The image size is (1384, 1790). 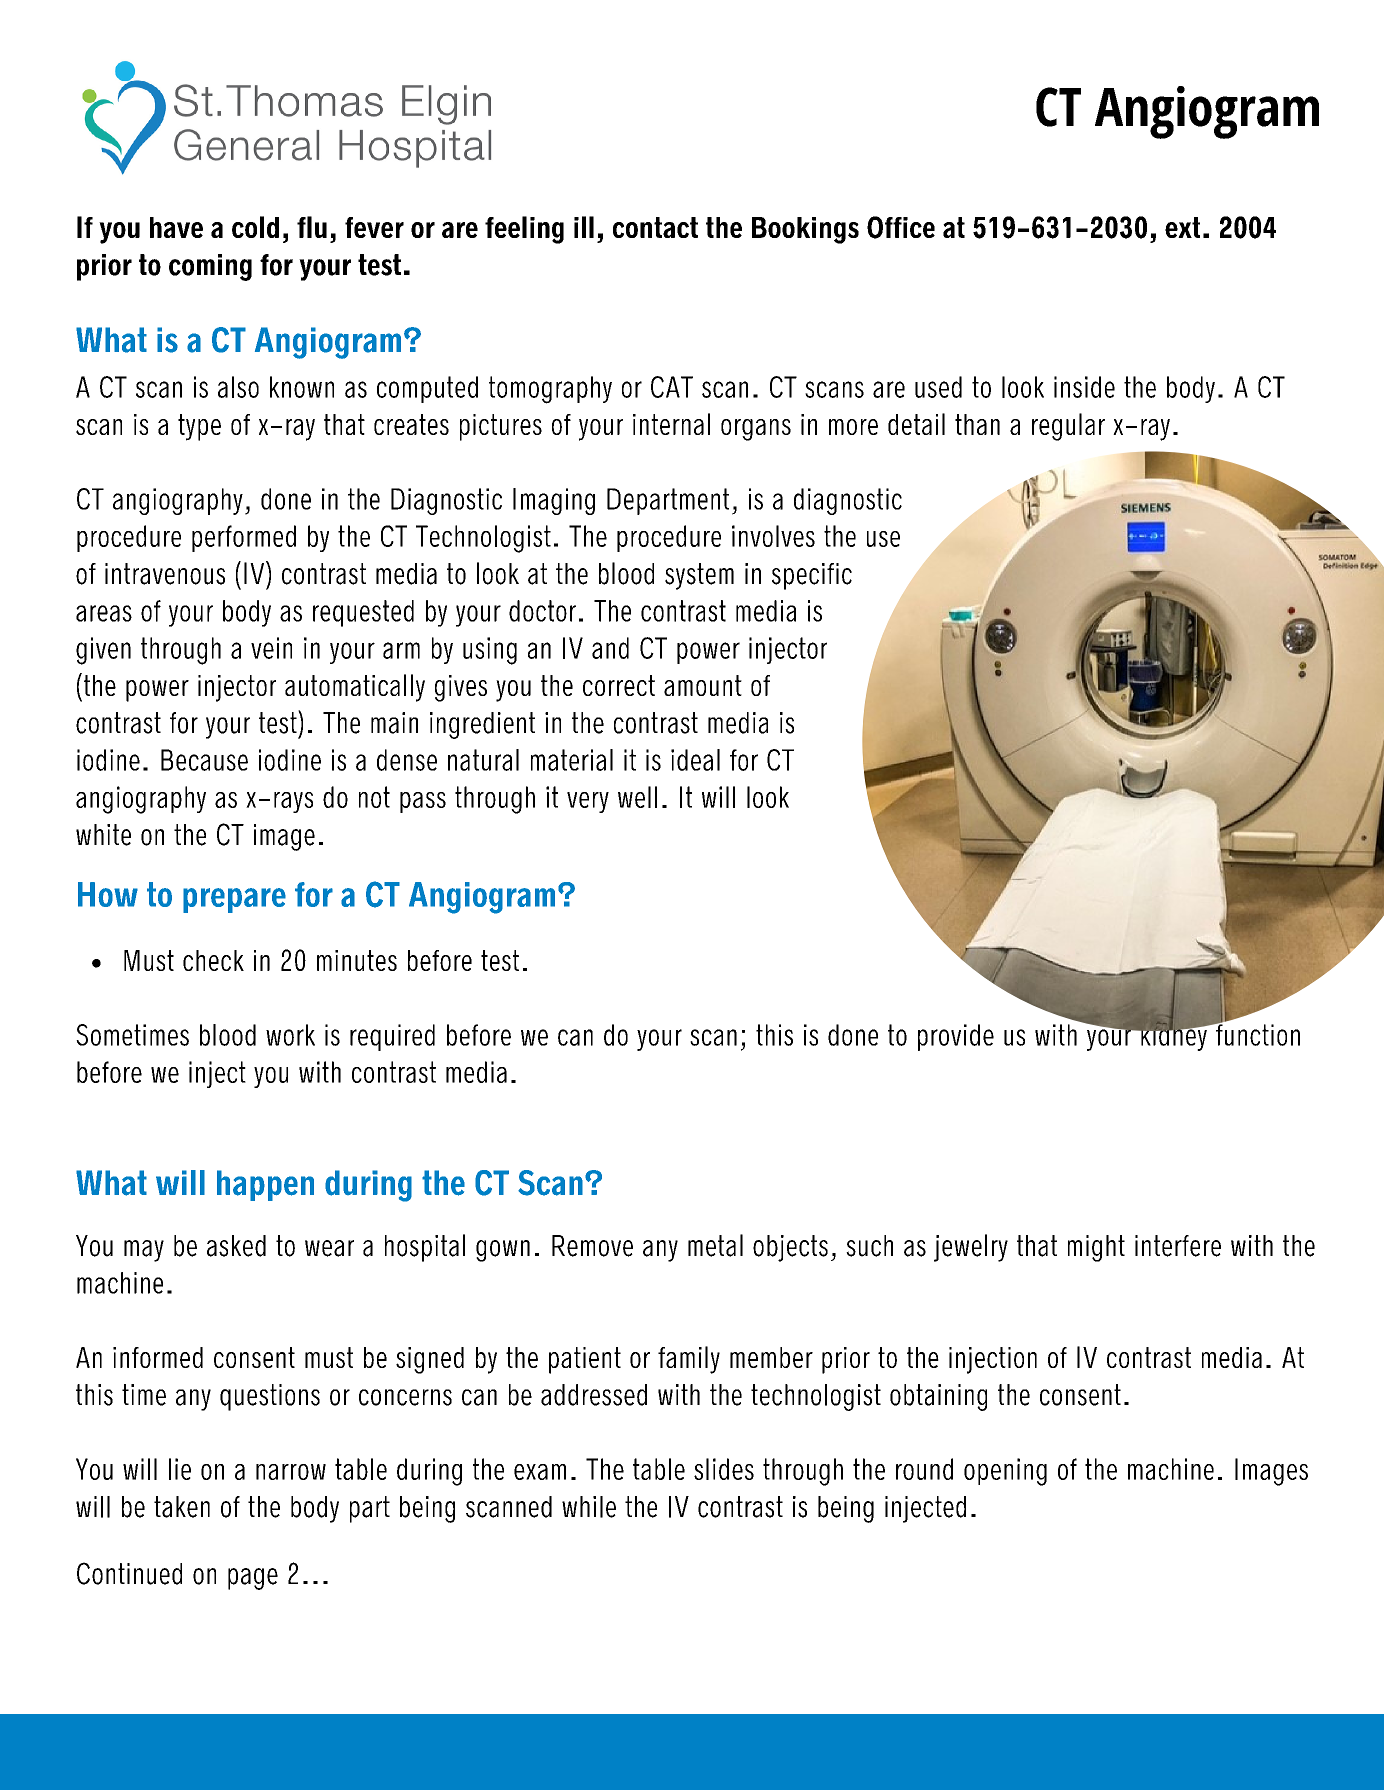 I want to click on while, so click(x=589, y=1507).
